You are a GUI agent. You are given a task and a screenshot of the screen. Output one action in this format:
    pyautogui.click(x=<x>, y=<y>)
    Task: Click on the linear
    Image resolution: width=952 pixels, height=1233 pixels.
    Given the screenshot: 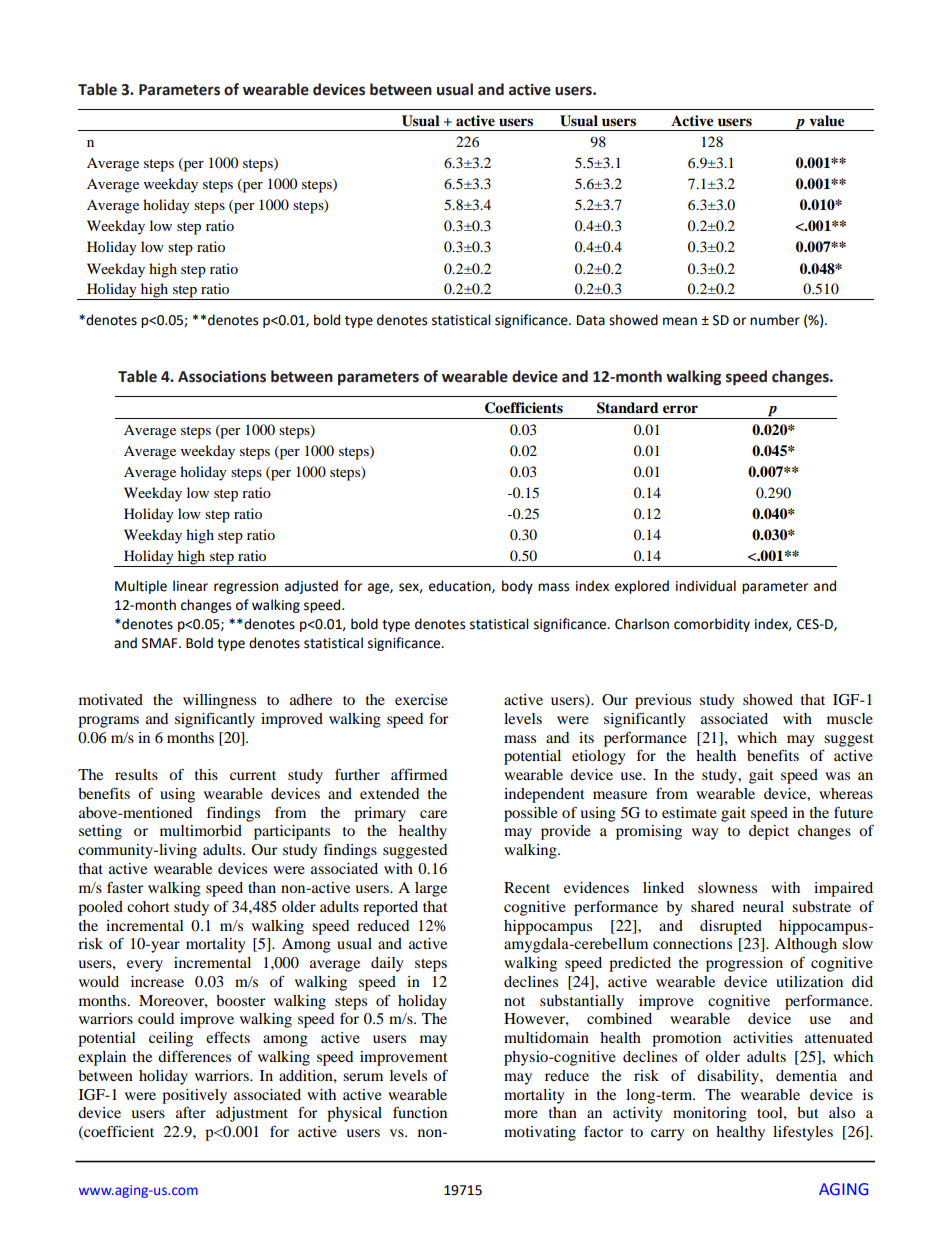 What is the action you would take?
    pyautogui.click(x=190, y=586)
